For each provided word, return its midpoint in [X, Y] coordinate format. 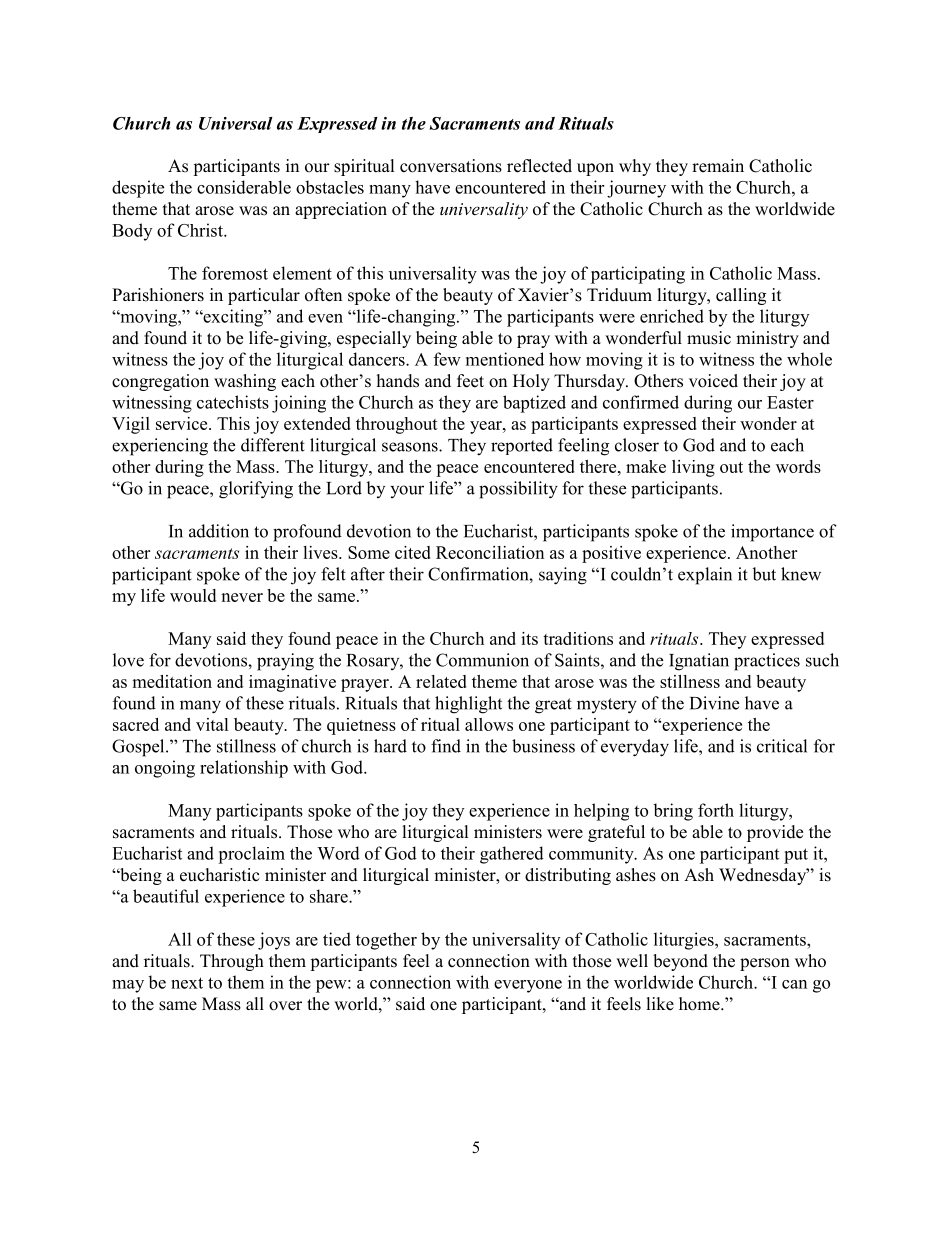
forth [716, 810]
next [187, 983]
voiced [713, 381]
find [446, 746]
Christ [201, 230]
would [193, 595]
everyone [528, 986]
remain [718, 166]
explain [705, 576]
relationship [244, 769]
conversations [451, 166]
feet [470, 381]
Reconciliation [490, 552]
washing [245, 382]
